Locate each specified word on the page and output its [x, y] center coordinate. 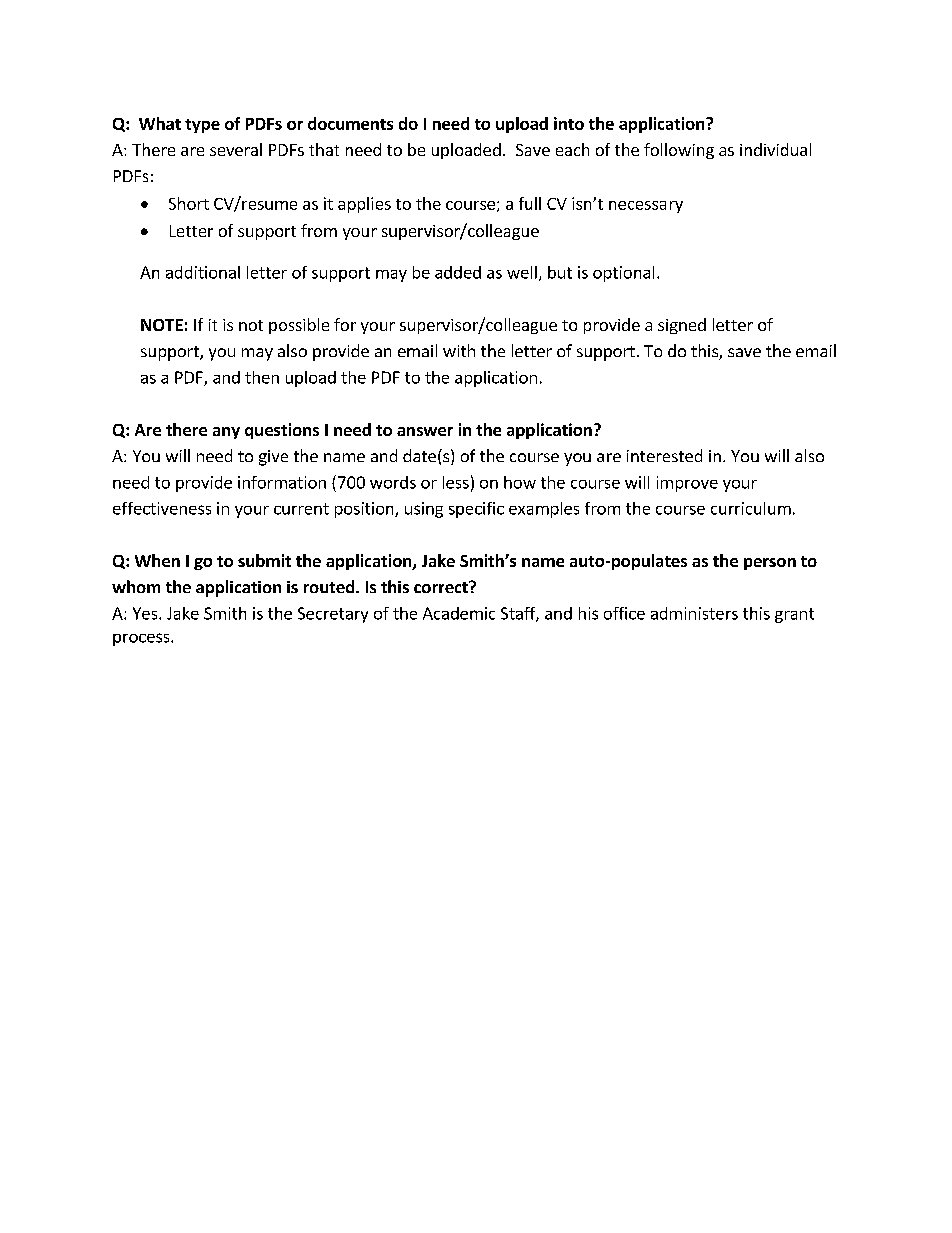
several [236, 149]
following [679, 151]
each [572, 149]
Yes [146, 613]
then [262, 377]
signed [682, 326]
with [459, 350]
